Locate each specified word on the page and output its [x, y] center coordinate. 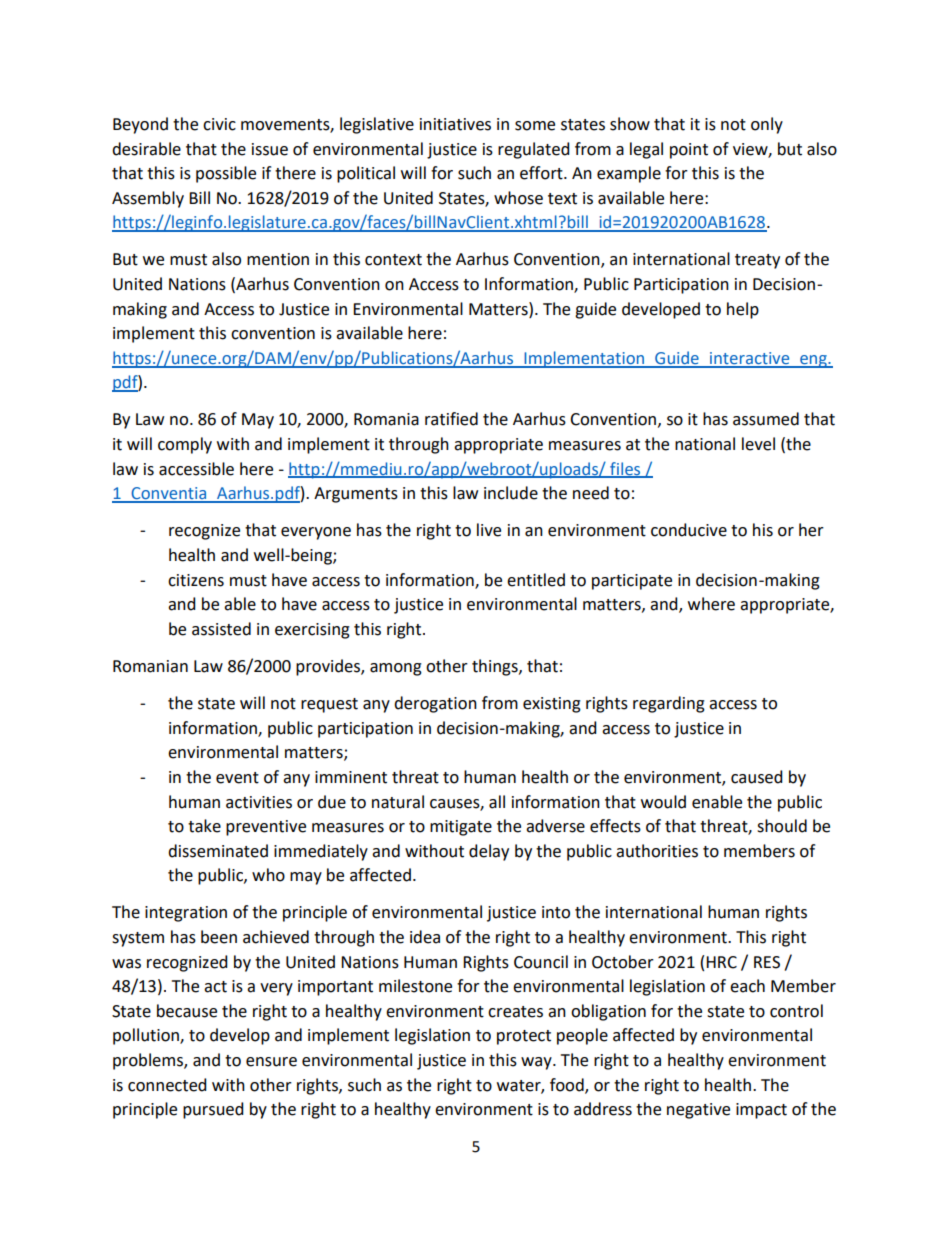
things [496, 667]
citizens [196, 580]
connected [167, 1085]
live [489, 530]
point [689, 151]
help [743, 310]
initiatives [455, 124]
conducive [689, 530]
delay [489, 852]
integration [186, 914]
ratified [451, 419]
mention [278, 259]
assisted [221, 629]
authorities [657, 851]
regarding [669, 704]
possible [226, 174]
